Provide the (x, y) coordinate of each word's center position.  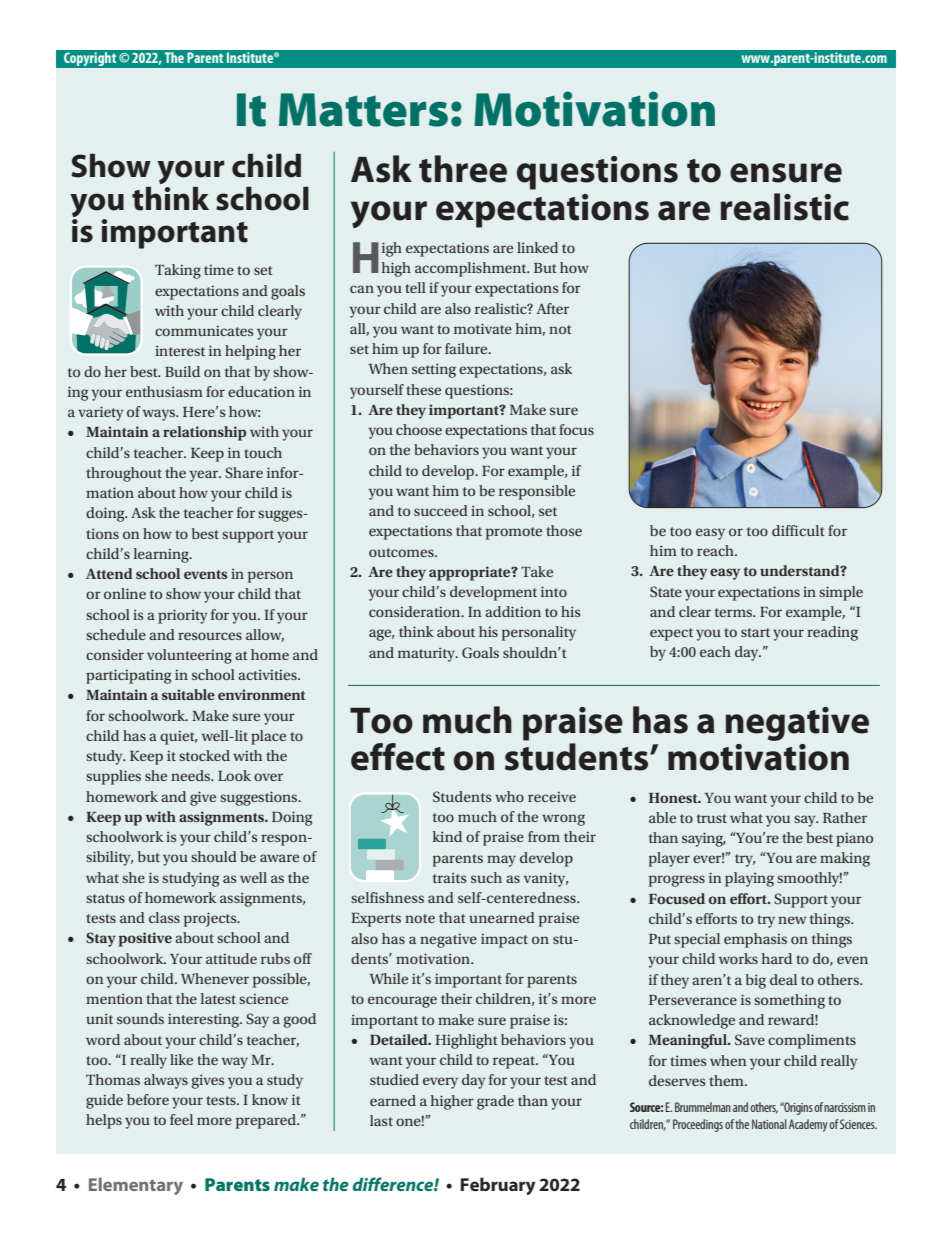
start (755, 632)
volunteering (189, 656)
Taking (178, 271)
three (463, 169)
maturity (427, 654)
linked (537, 247)
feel (181, 1119)
